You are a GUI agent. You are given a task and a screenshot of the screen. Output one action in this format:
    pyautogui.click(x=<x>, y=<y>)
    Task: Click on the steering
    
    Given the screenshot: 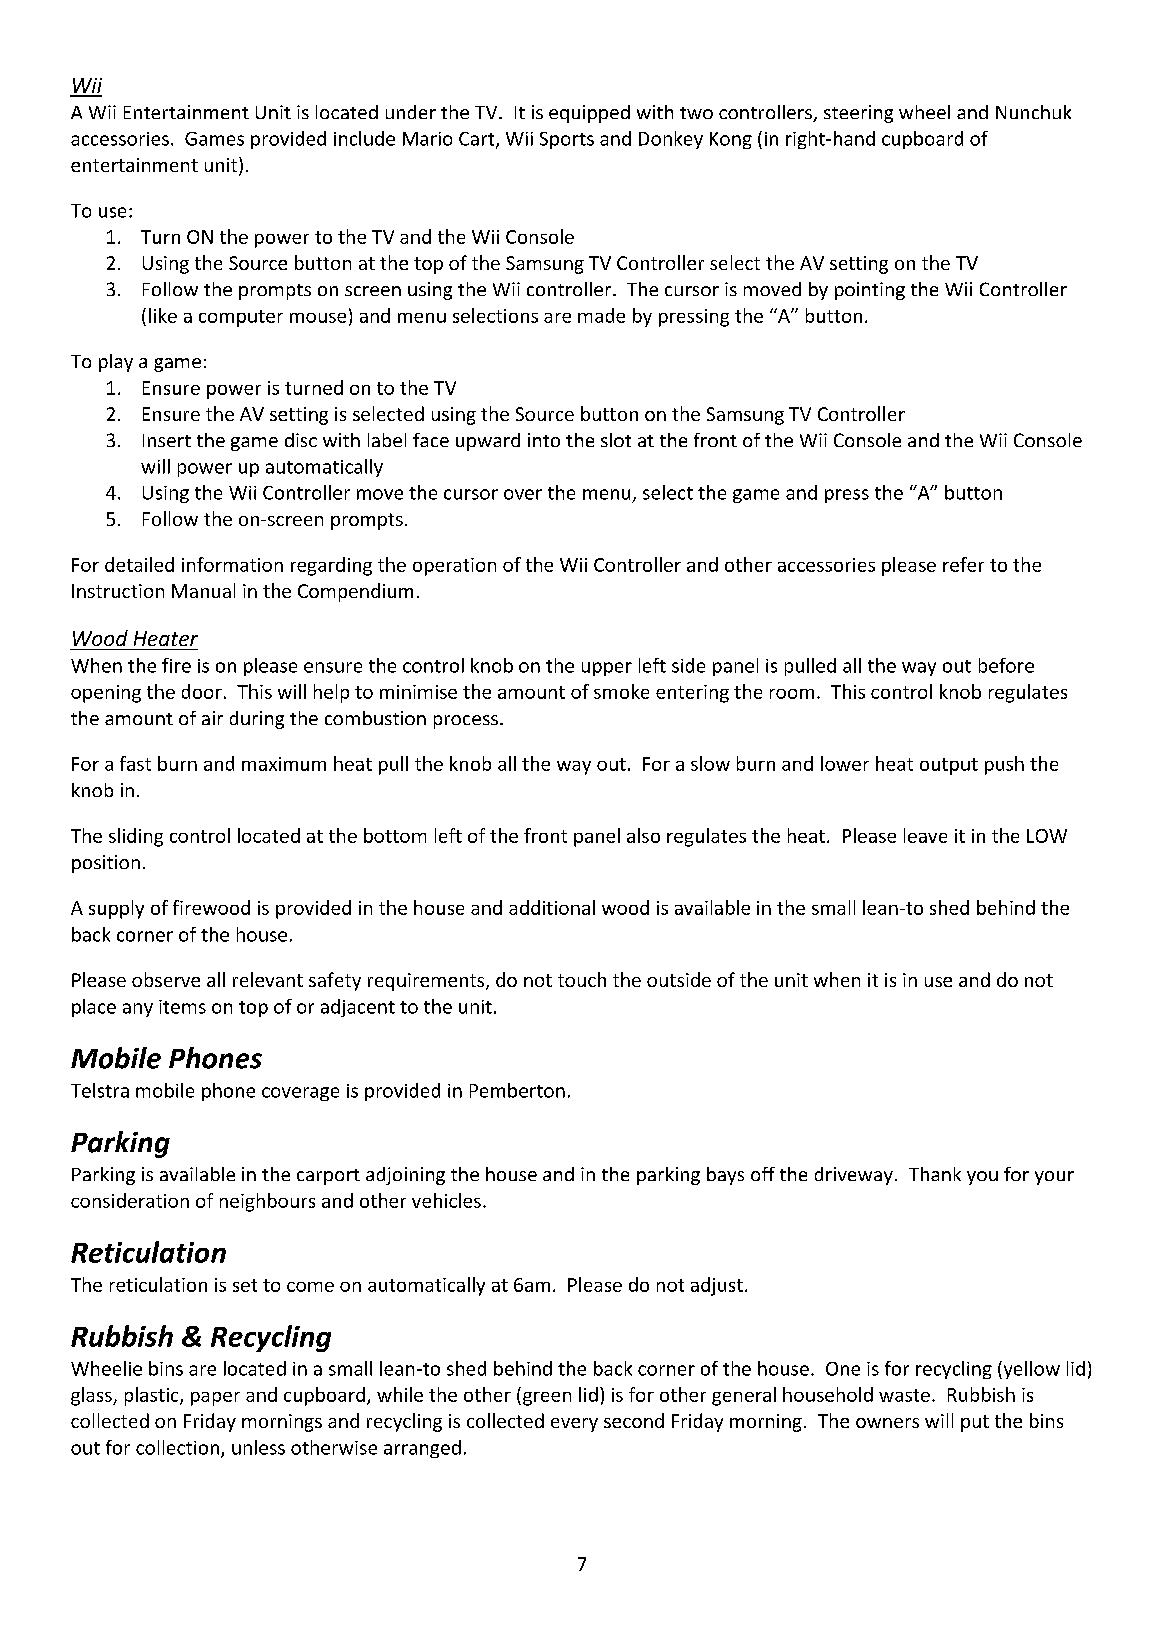 What is the action you would take?
    pyautogui.click(x=858, y=114)
